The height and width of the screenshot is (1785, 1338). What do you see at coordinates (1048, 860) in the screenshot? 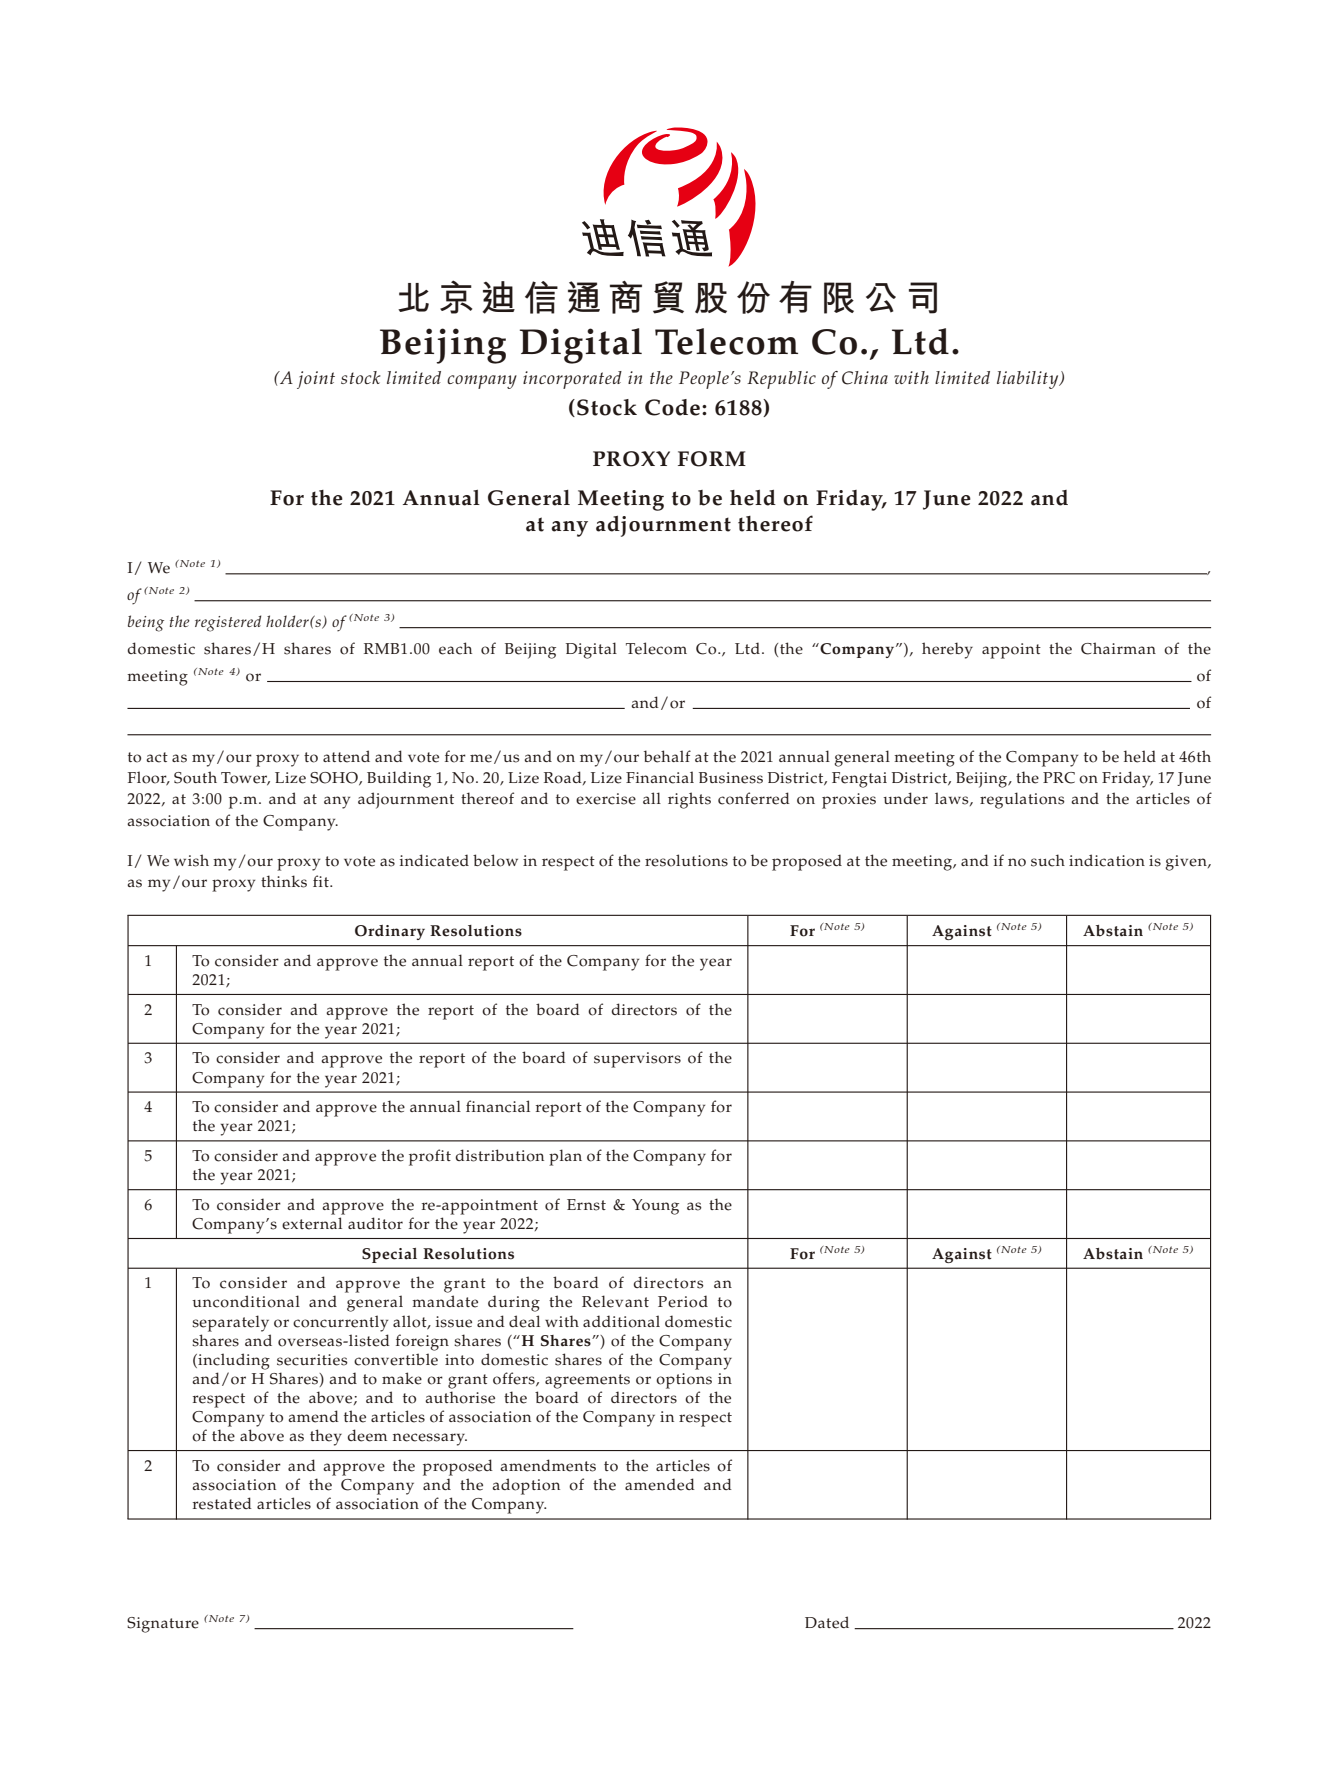
I see `such` at bounding box center [1048, 860].
